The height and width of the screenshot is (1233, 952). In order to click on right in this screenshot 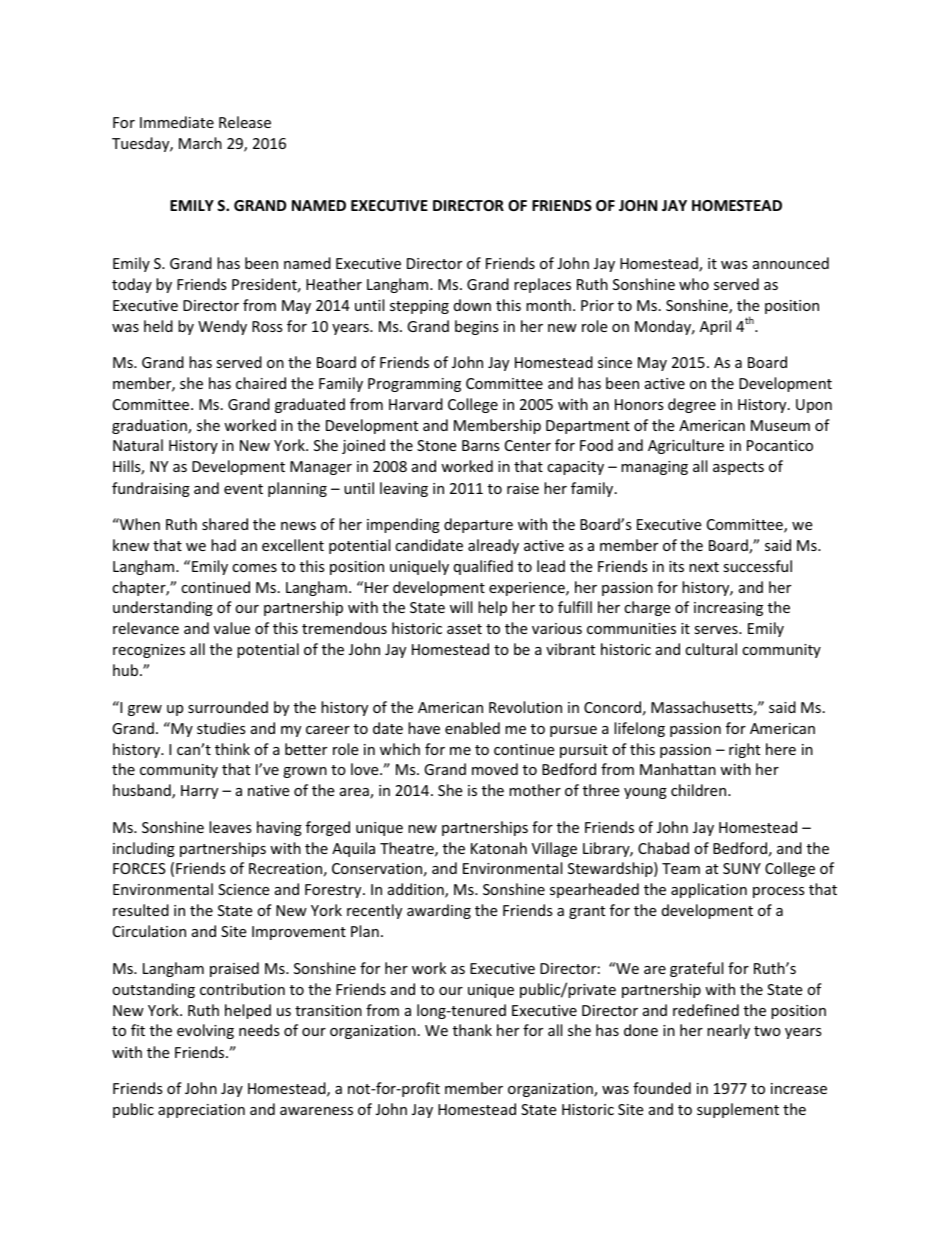, I will do `click(744, 750)`.
